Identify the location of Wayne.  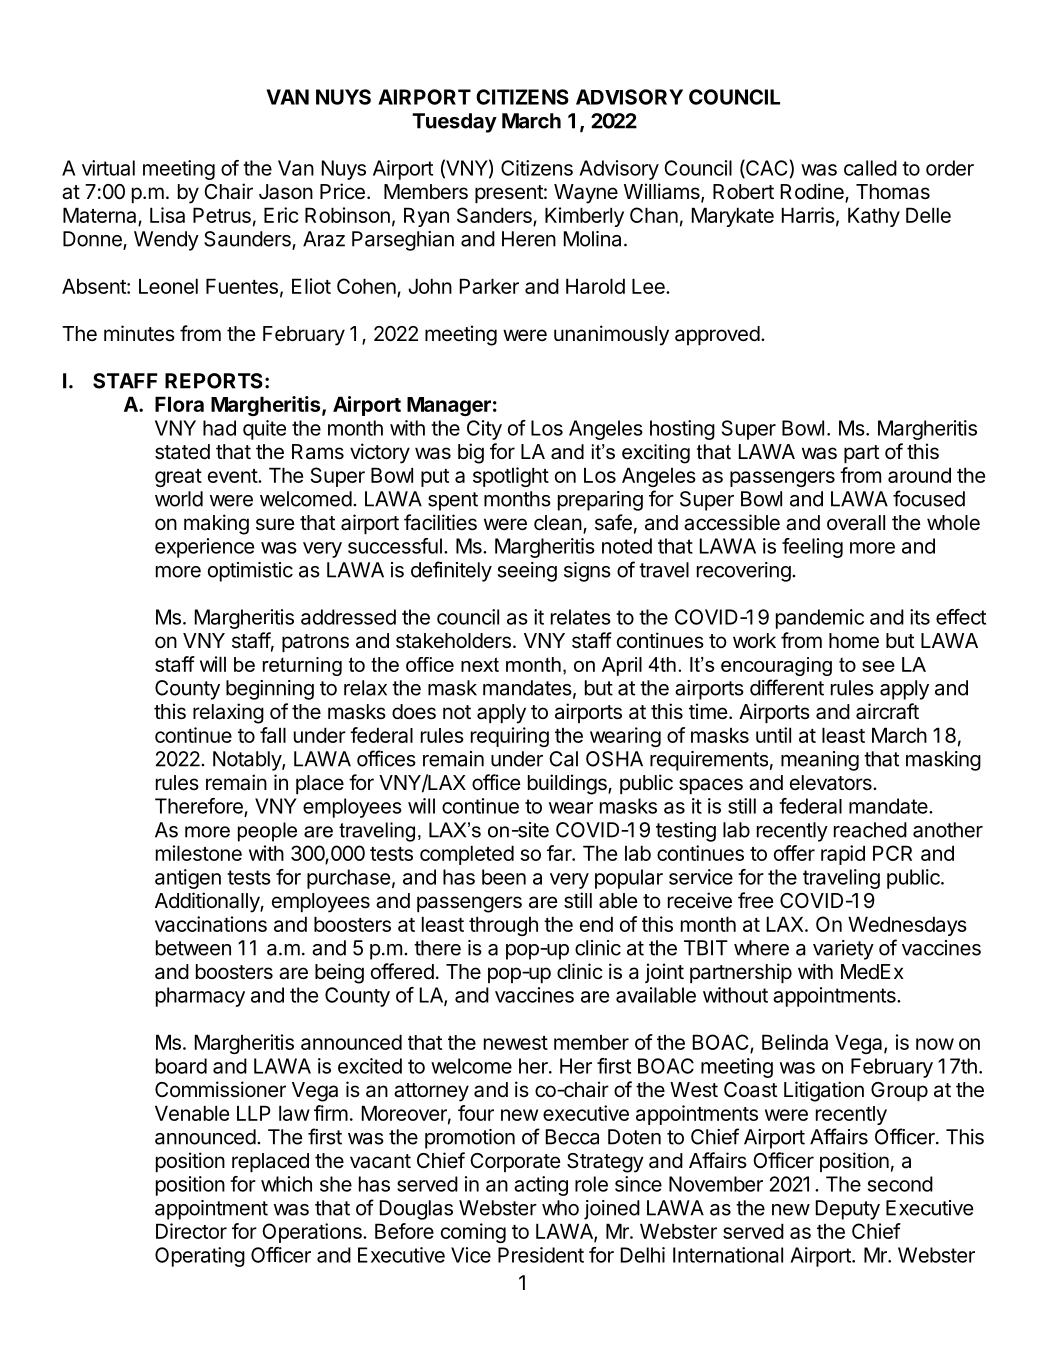
(586, 194).
